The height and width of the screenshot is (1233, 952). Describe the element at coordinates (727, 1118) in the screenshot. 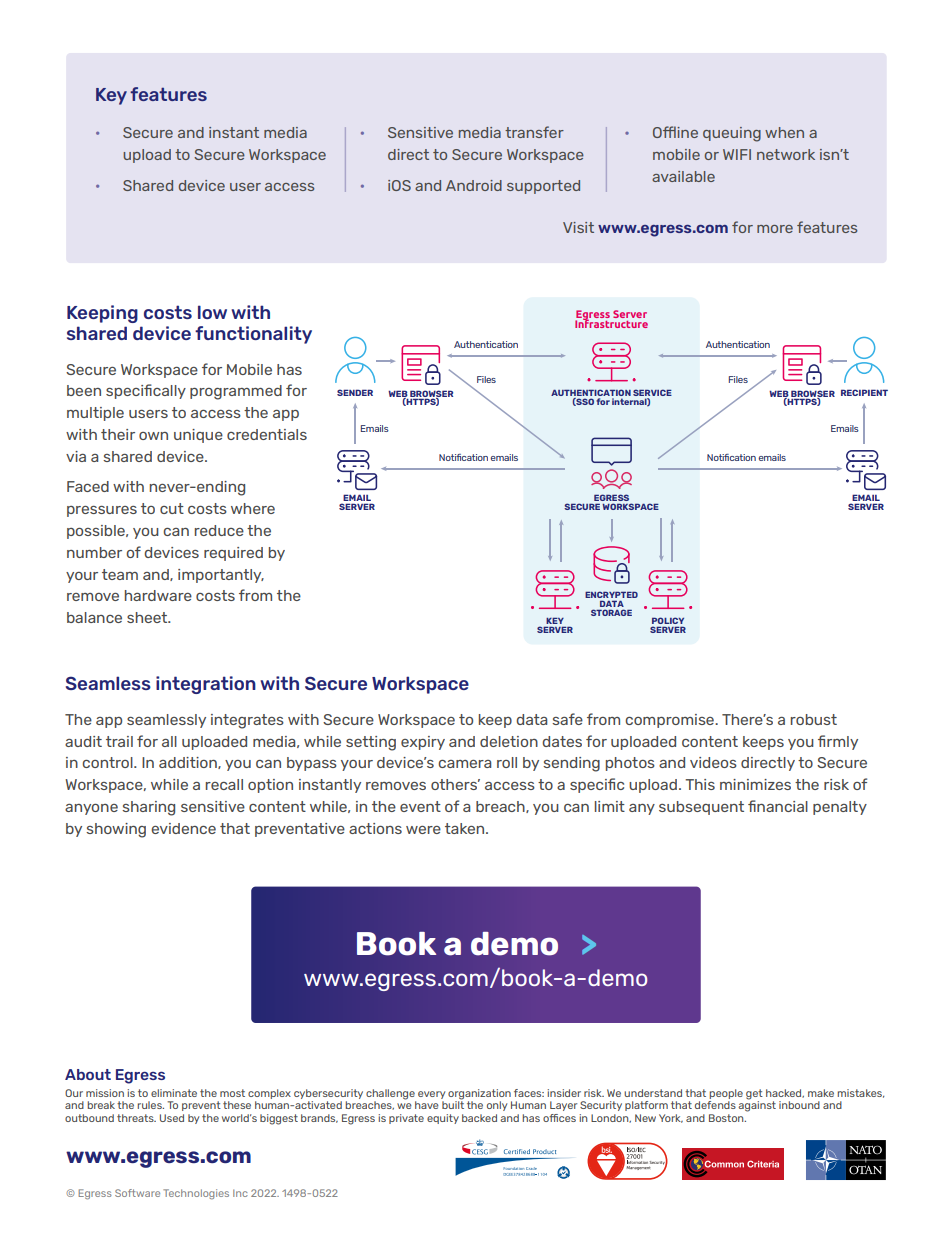

I see `Boston` at that location.
